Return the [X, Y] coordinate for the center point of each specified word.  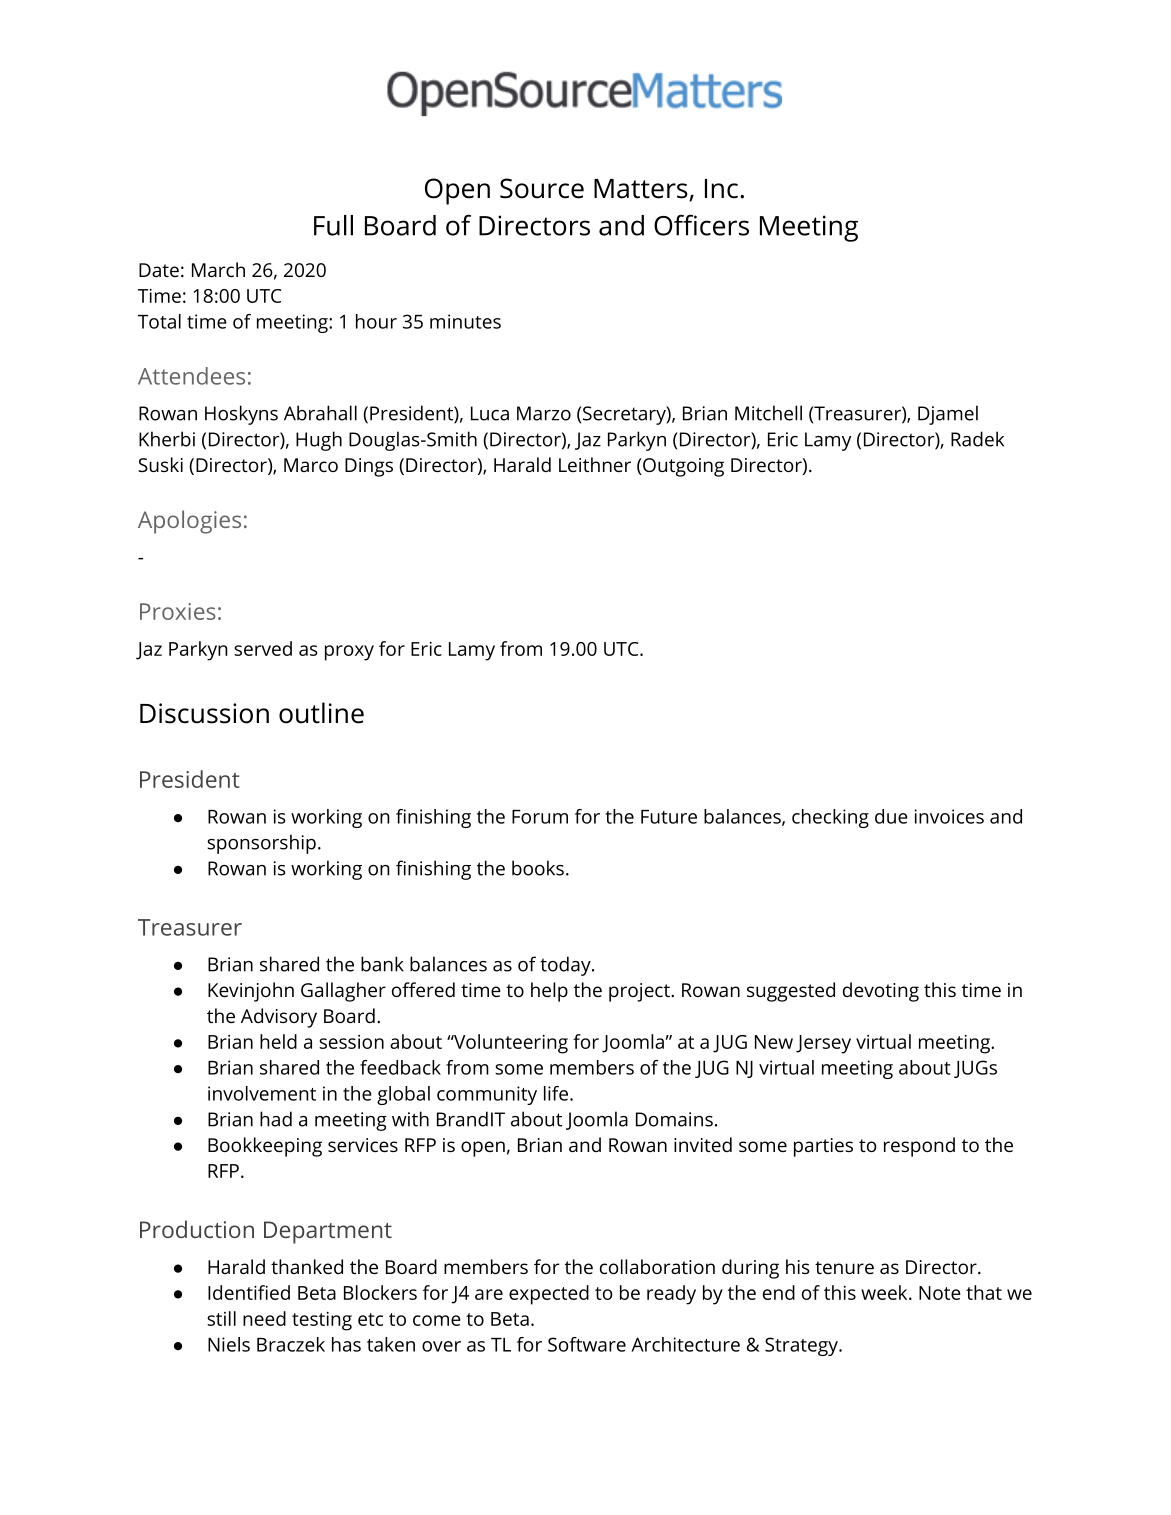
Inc [721, 189]
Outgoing [682, 467]
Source [542, 188]
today [566, 966]
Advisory [279, 1018]
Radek [977, 439]
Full [333, 225]
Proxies [178, 611]
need [264, 1318]
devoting [881, 992]
